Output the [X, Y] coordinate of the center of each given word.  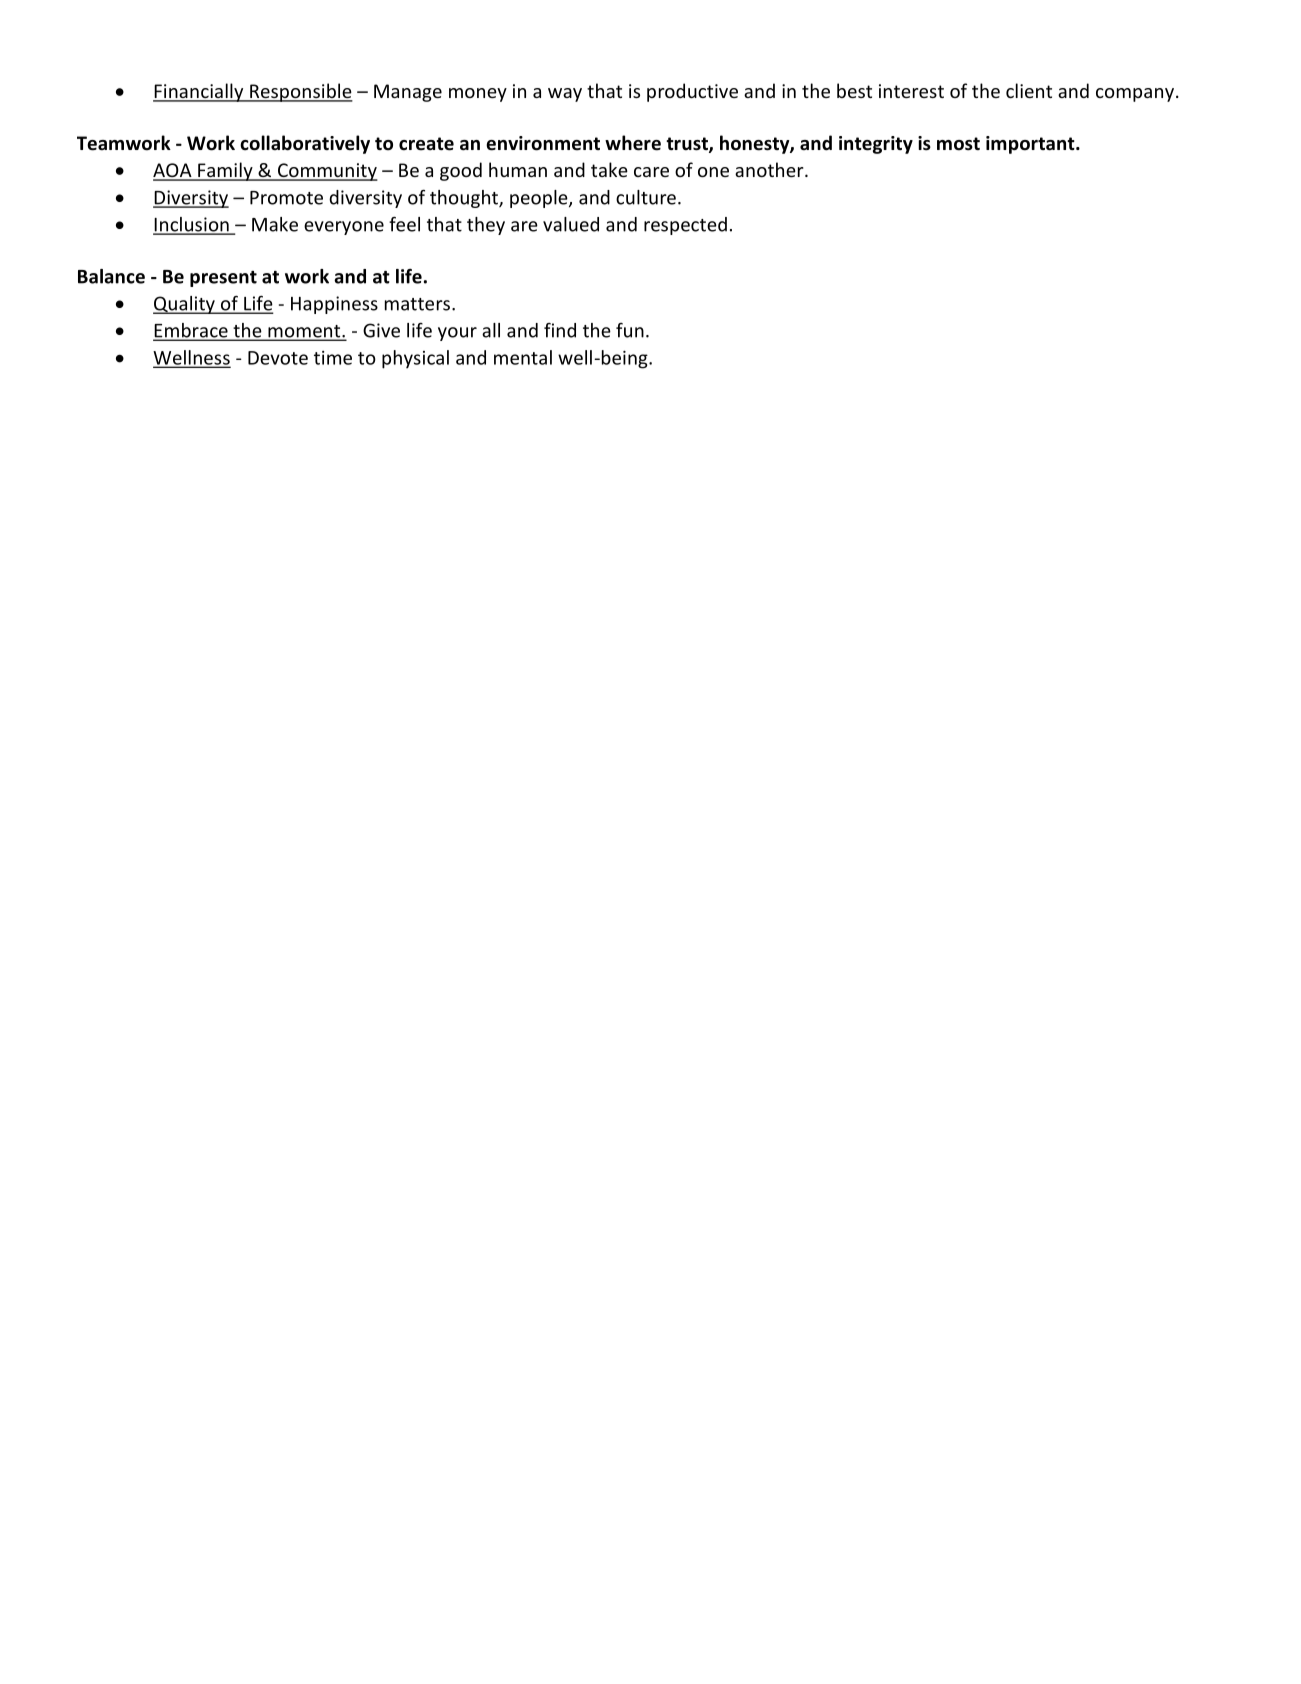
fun [630, 330]
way [565, 95]
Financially [199, 92]
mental [523, 357]
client [1029, 90]
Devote [278, 358]
